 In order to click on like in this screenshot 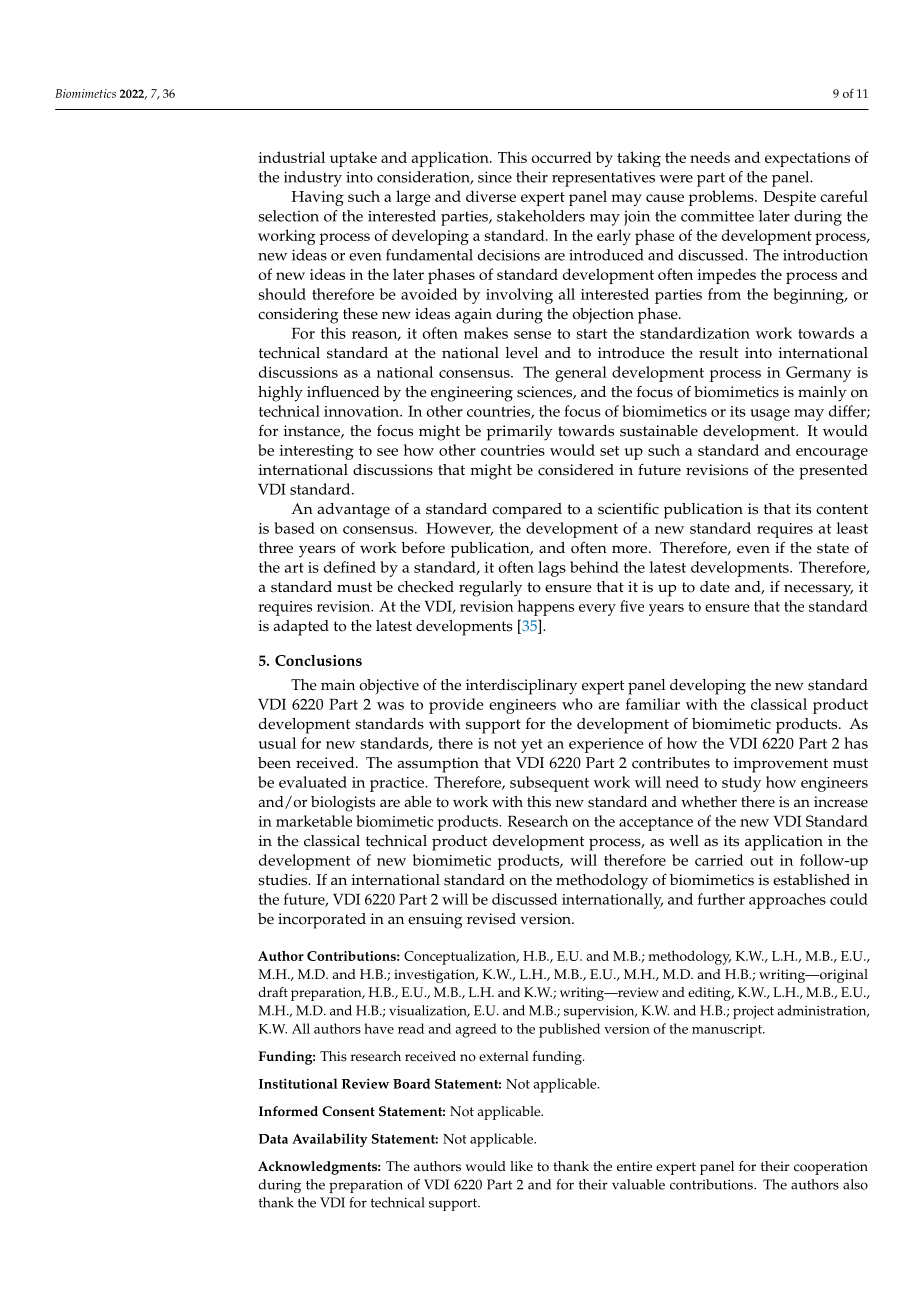, I will do `click(521, 1166)`.
